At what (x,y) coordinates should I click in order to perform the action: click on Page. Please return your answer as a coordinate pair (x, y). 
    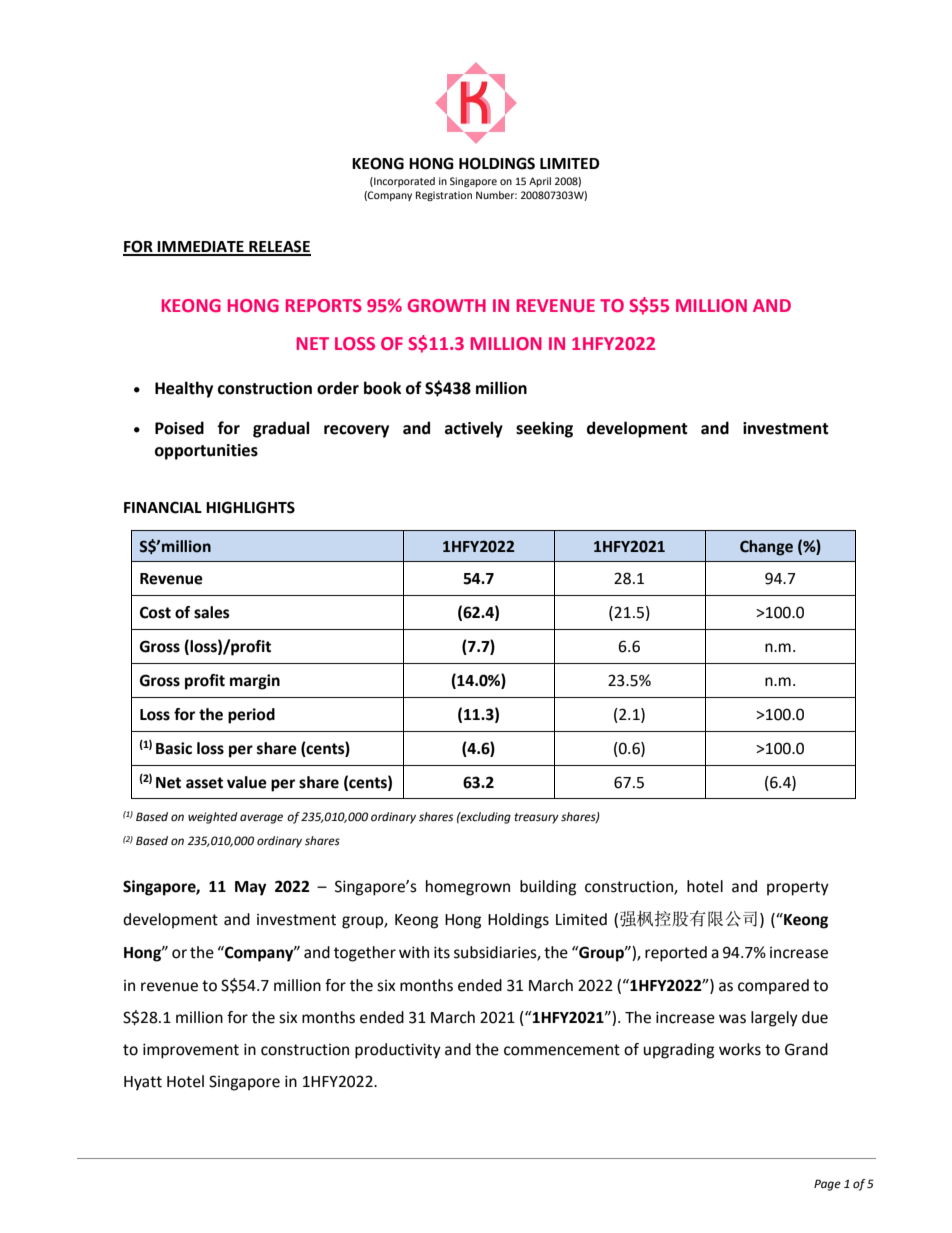
    Looking at the image, I should click on (827, 1185).
